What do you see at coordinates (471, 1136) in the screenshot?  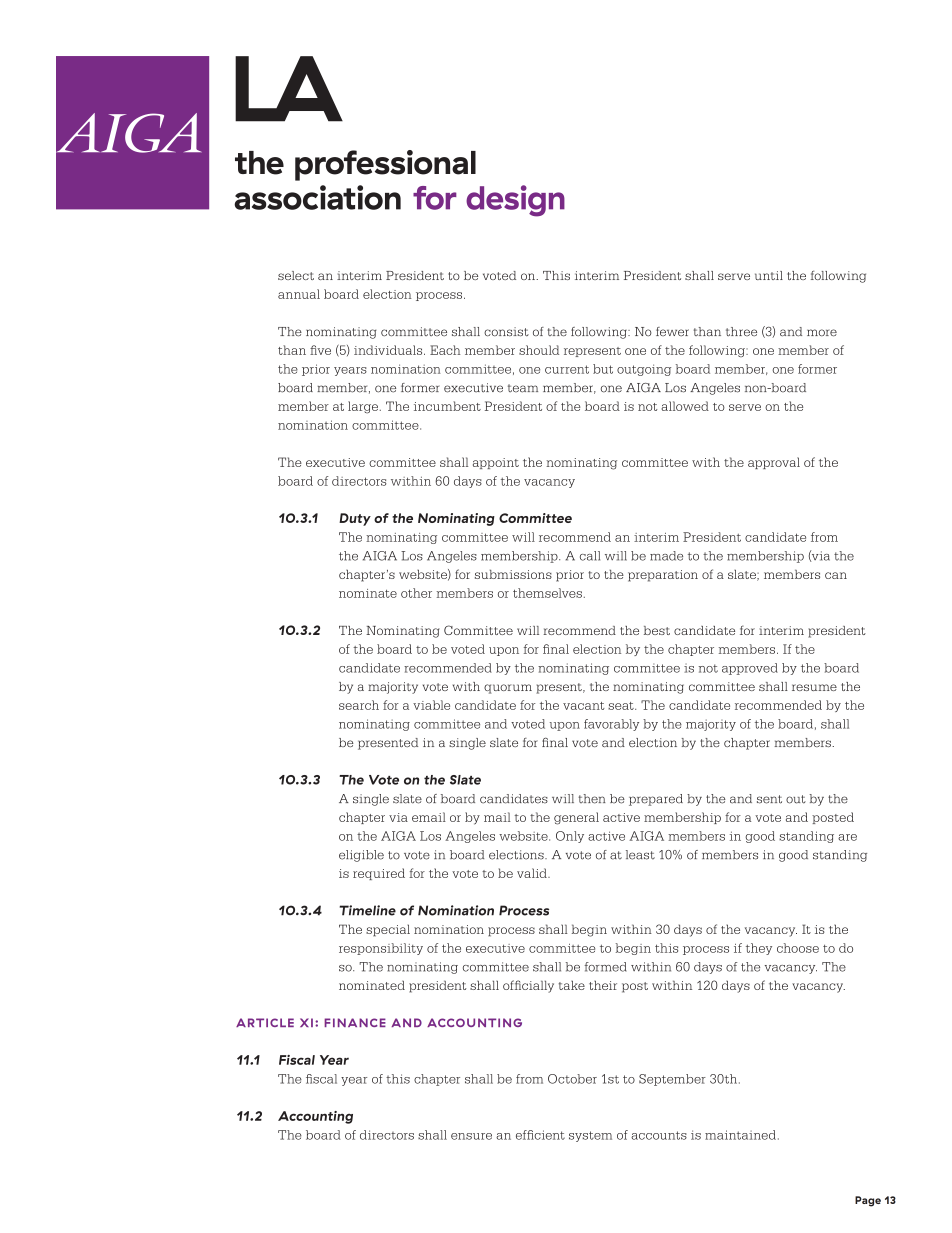 I see `ensure` at bounding box center [471, 1136].
